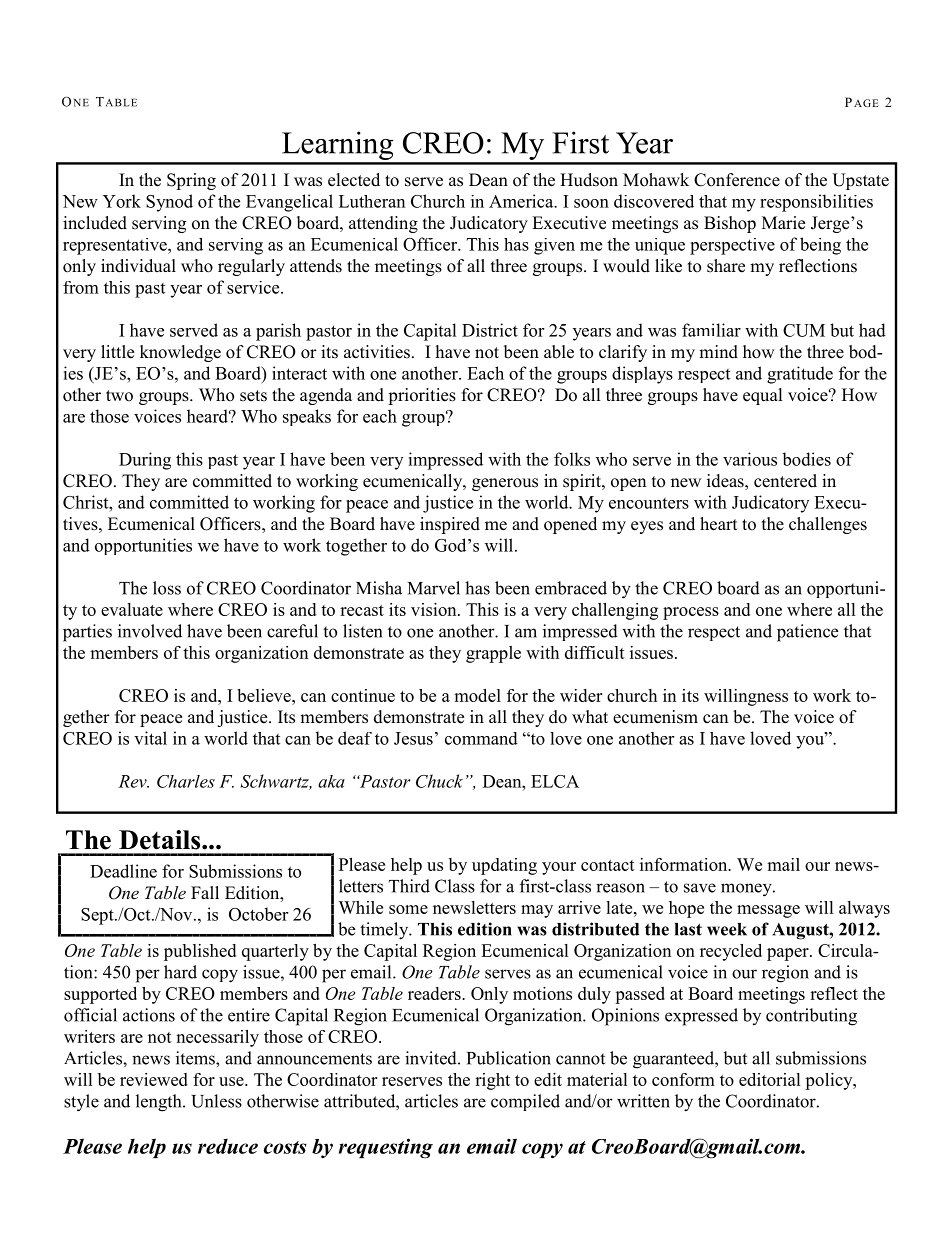  I want to click on save, so click(700, 888).
